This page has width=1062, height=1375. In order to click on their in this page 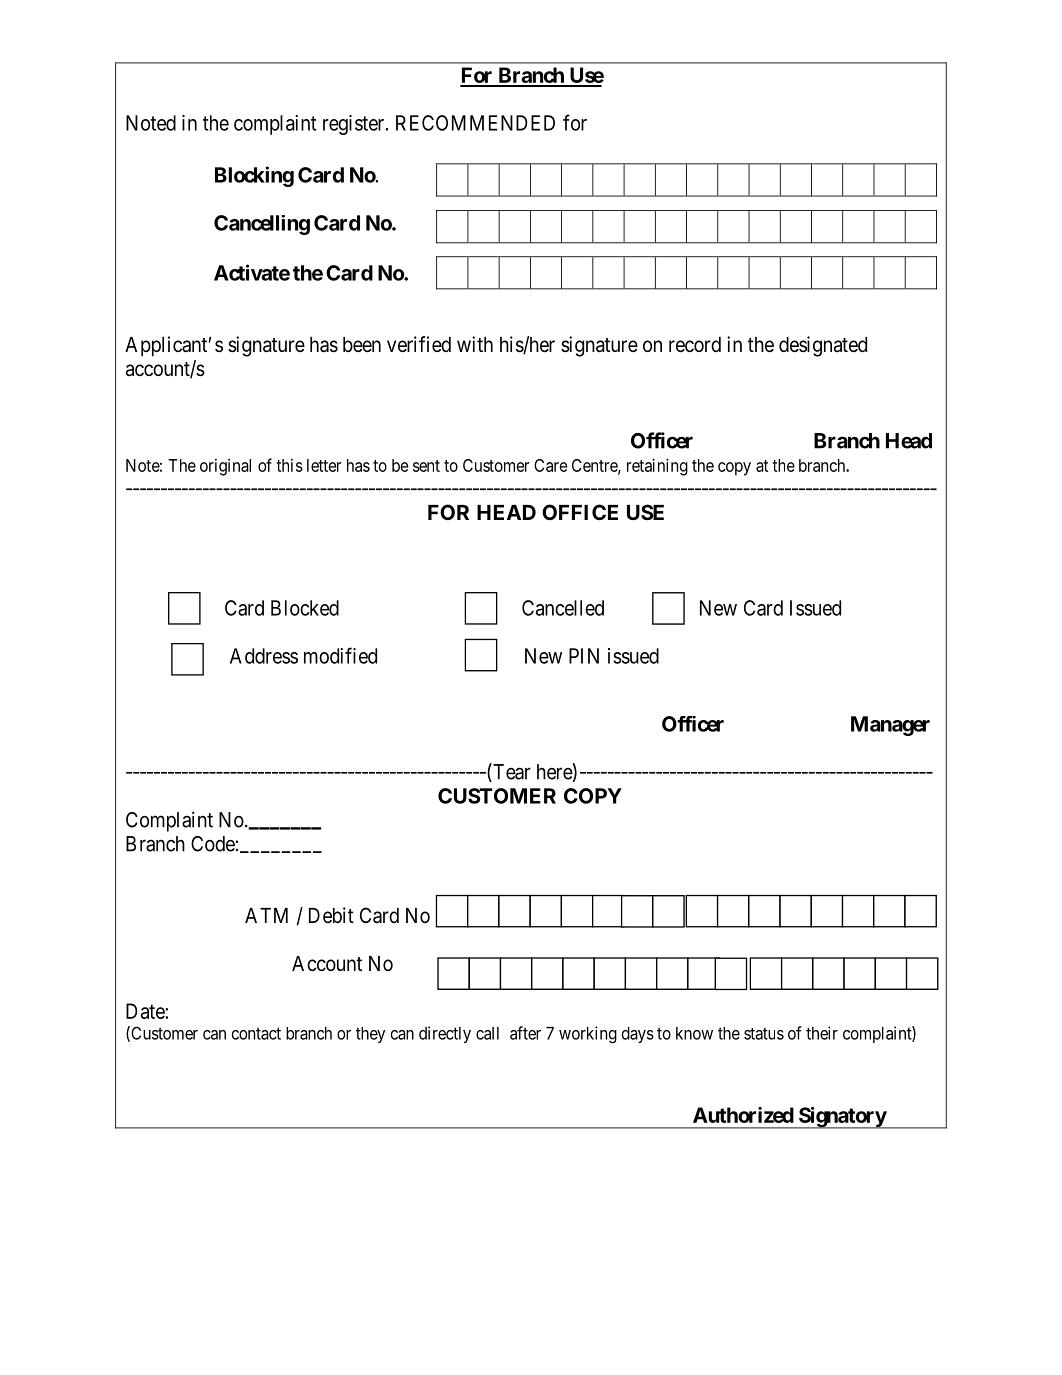, I will do `click(822, 1033)`.
